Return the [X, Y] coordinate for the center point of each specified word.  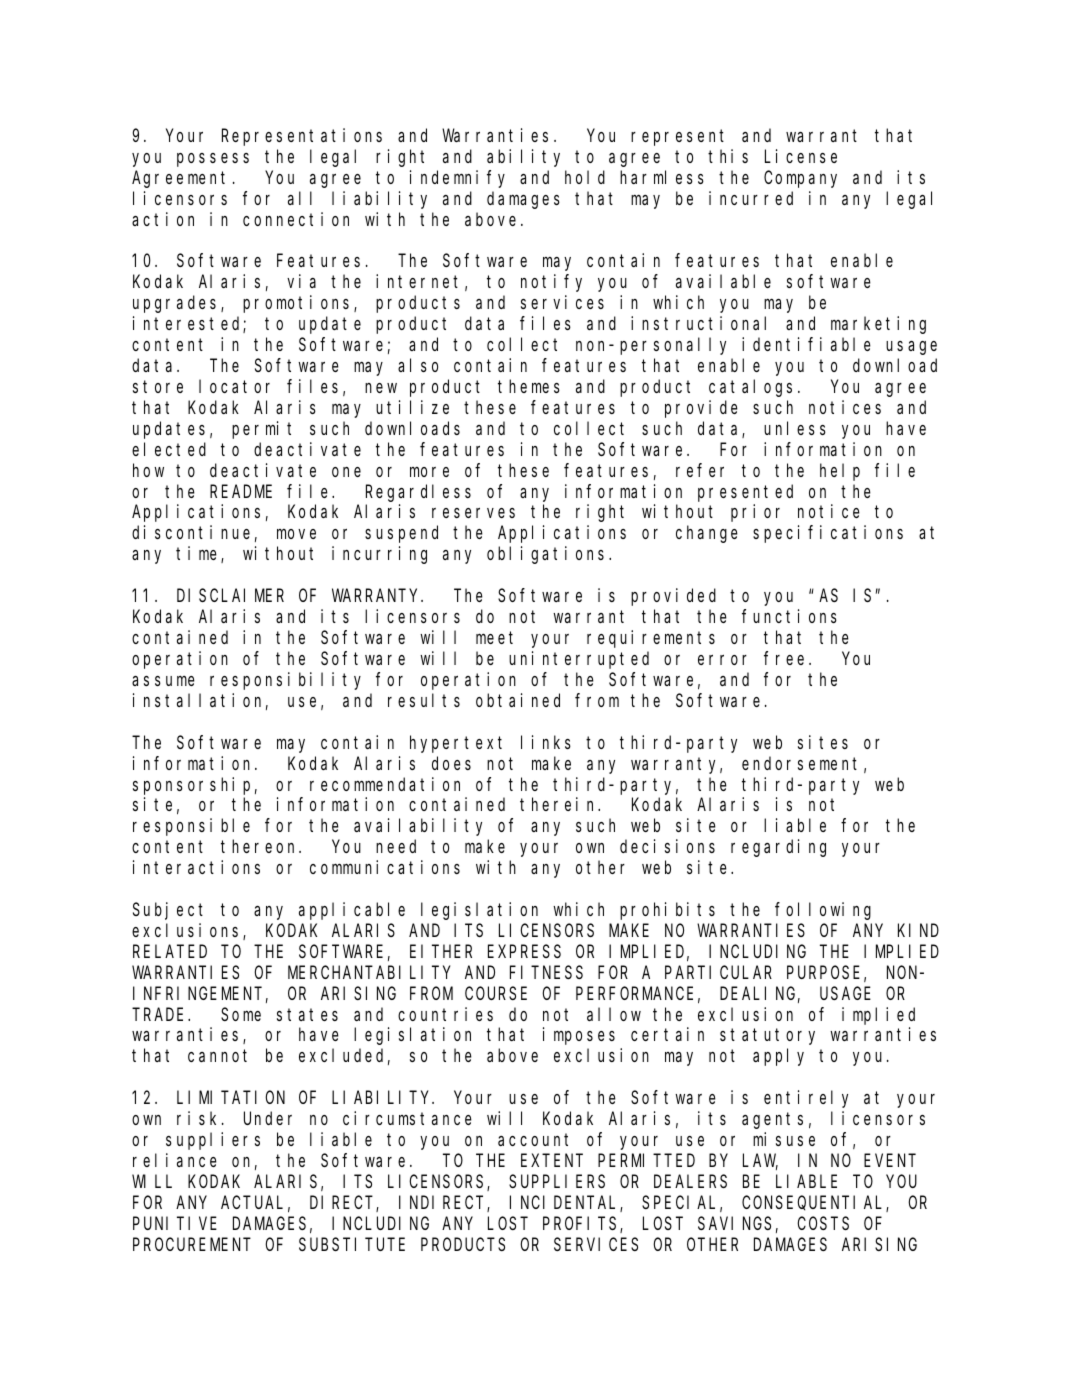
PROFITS [582, 1225]
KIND [918, 931]
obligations [548, 555]
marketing [878, 325]
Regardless [418, 493]
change [707, 534]
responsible [191, 827]
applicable [352, 911]
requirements [651, 639]
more [429, 472]
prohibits [667, 911]
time [199, 554]
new [381, 388]
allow [614, 1014]
